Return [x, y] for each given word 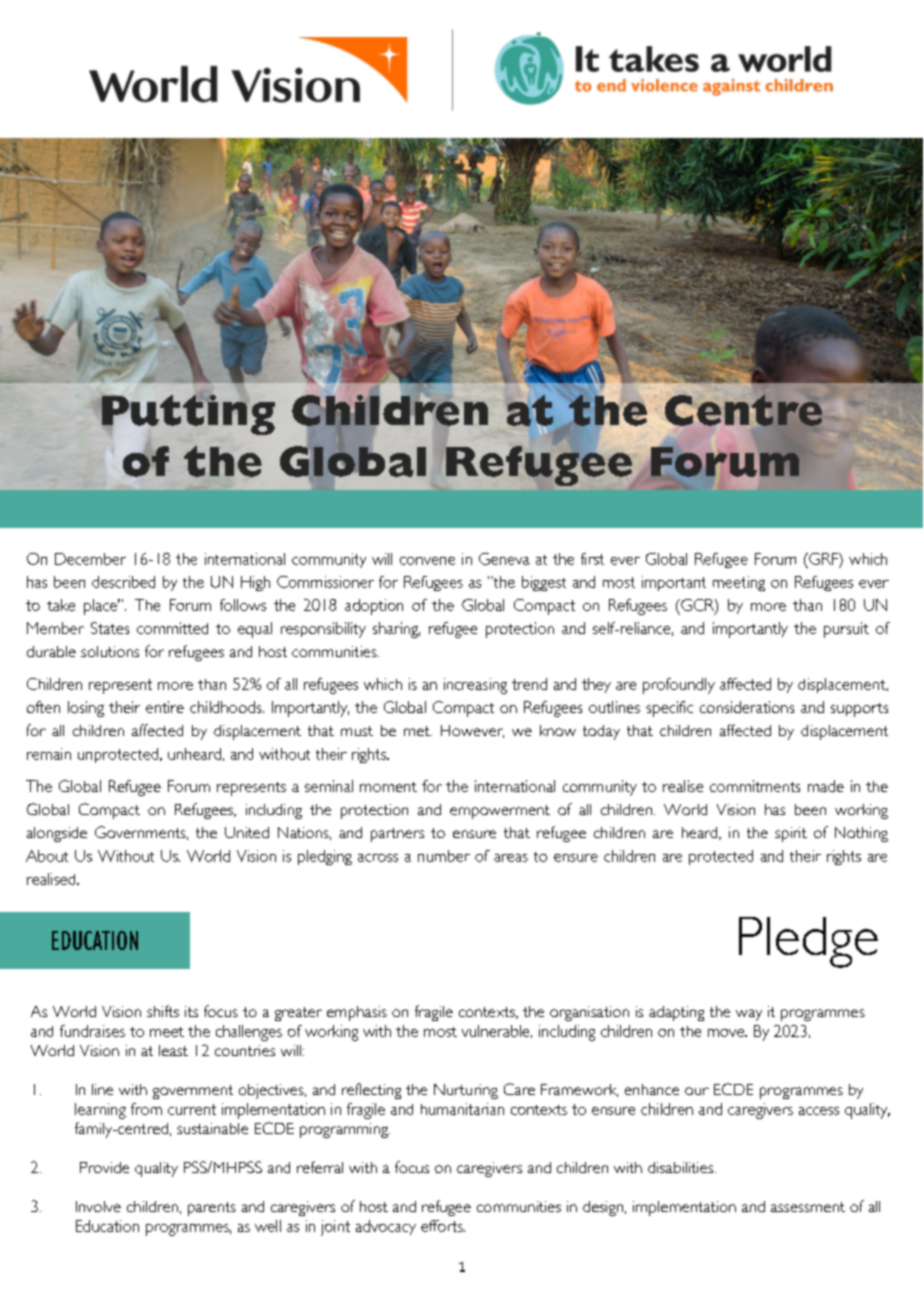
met [418, 731]
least [173, 1050]
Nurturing [466, 1091]
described [123, 582]
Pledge [808, 942]
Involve [98, 1206]
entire [165, 707]
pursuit [846, 630]
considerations [747, 707]
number [444, 856]
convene [427, 561]
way [749, 1015]
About [47, 856]
